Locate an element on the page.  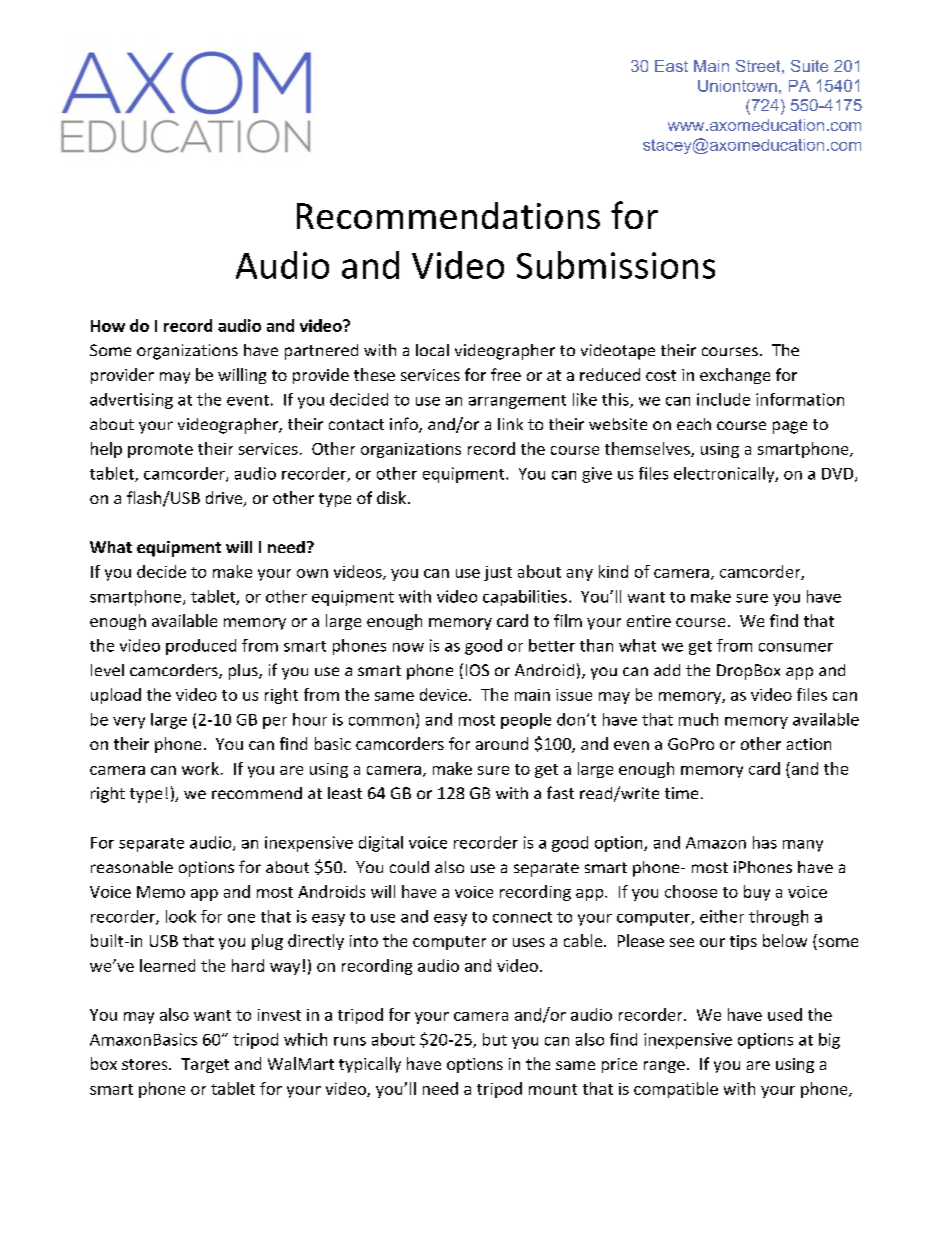
exchange is located at coordinates (735, 376).
